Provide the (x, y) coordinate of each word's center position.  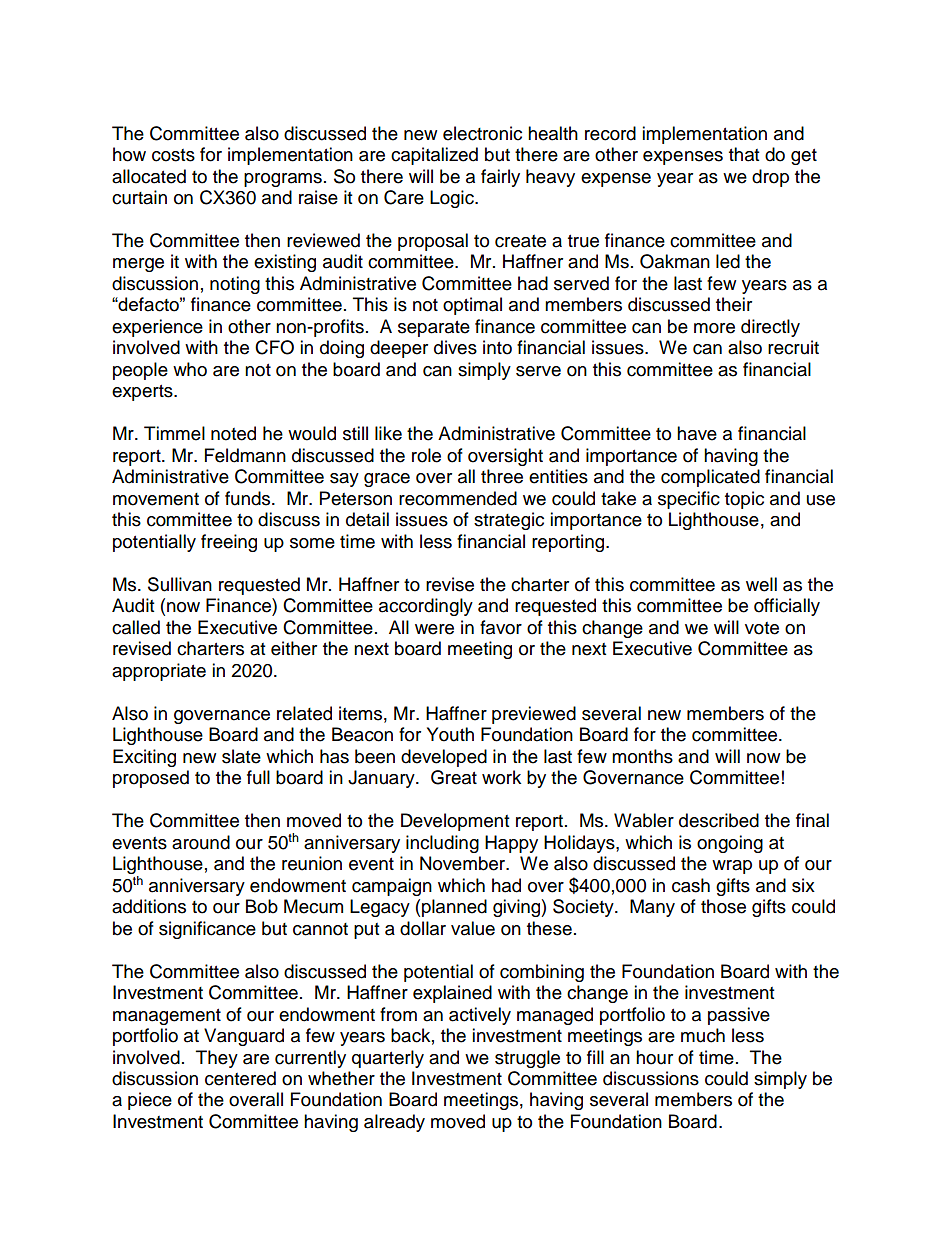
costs (173, 155)
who (190, 369)
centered (240, 1078)
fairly (500, 178)
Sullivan (180, 584)
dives (455, 347)
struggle (527, 1059)
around (201, 842)
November (463, 863)
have (697, 433)
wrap (732, 867)
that (744, 154)
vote (762, 628)
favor (501, 627)
